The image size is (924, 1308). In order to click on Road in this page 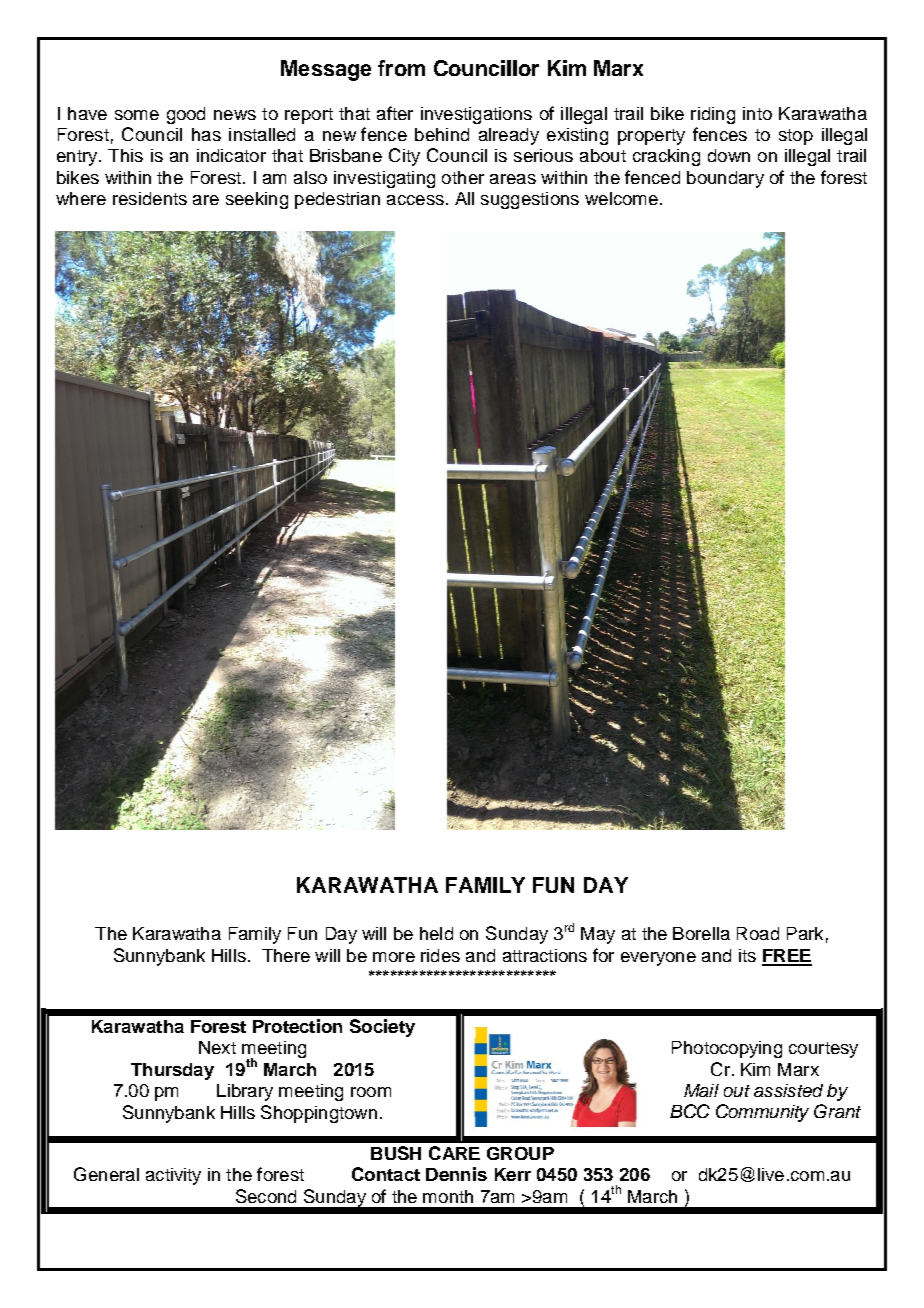, I will do `click(758, 933)`.
